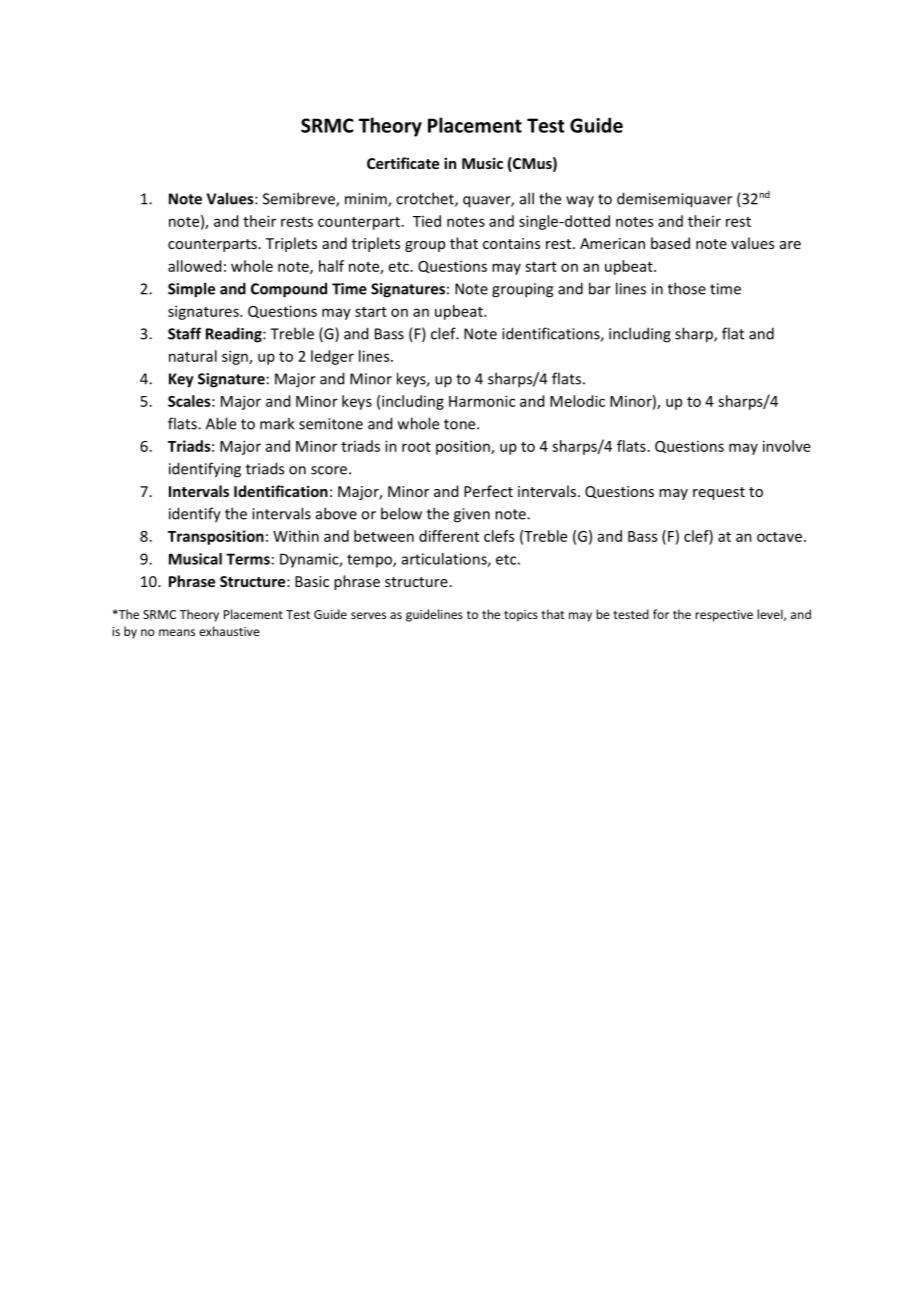  I want to click on Harmonic, so click(482, 401).
